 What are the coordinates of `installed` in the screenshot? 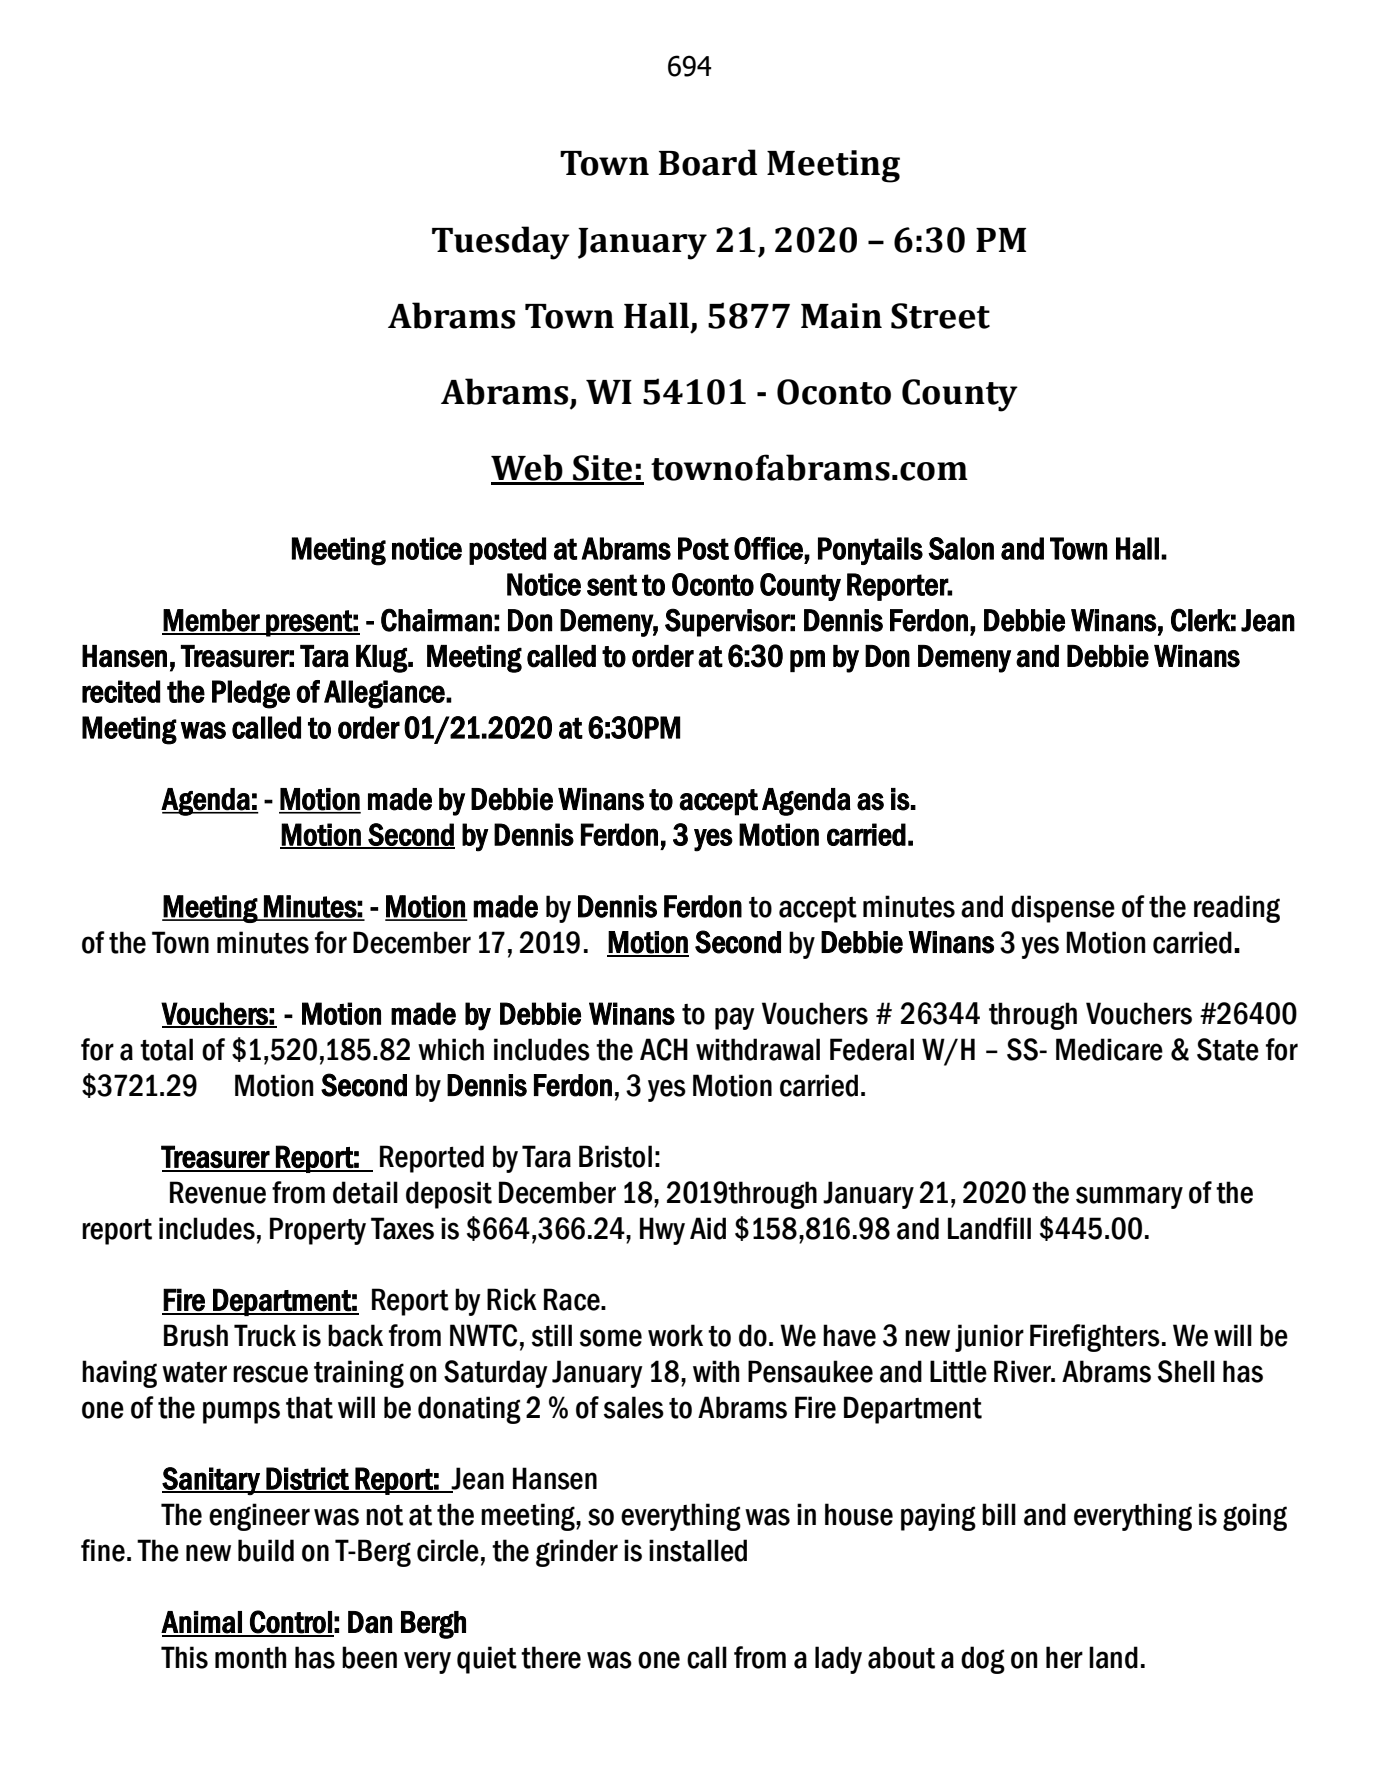 It's located at (698, 1550).
